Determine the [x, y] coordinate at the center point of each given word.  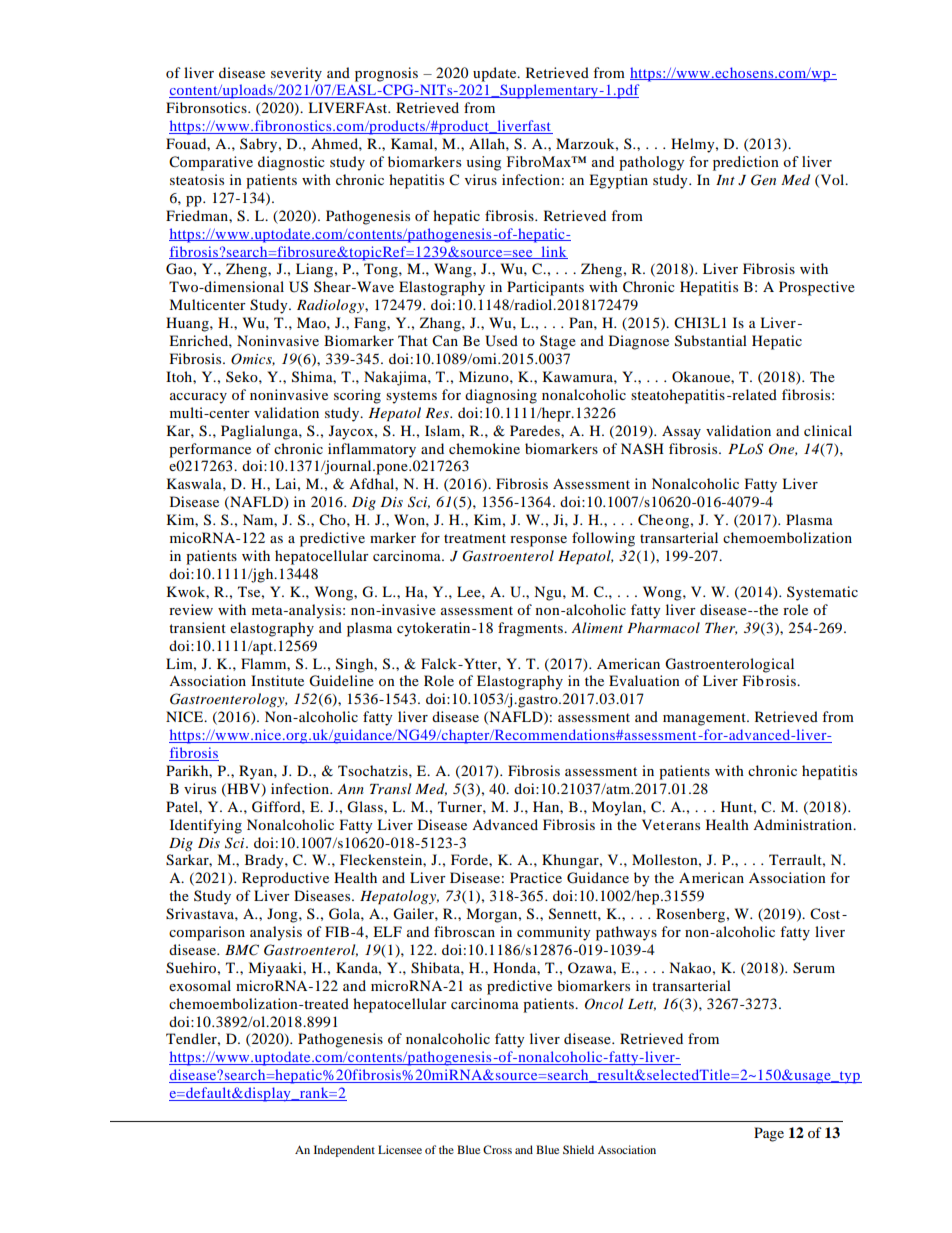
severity [296, 74]
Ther [721, 628]
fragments [531, 629]
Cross [497, 1149]
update [496, 74]
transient [197, 627]
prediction [746, 163]
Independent [344, 1151]
